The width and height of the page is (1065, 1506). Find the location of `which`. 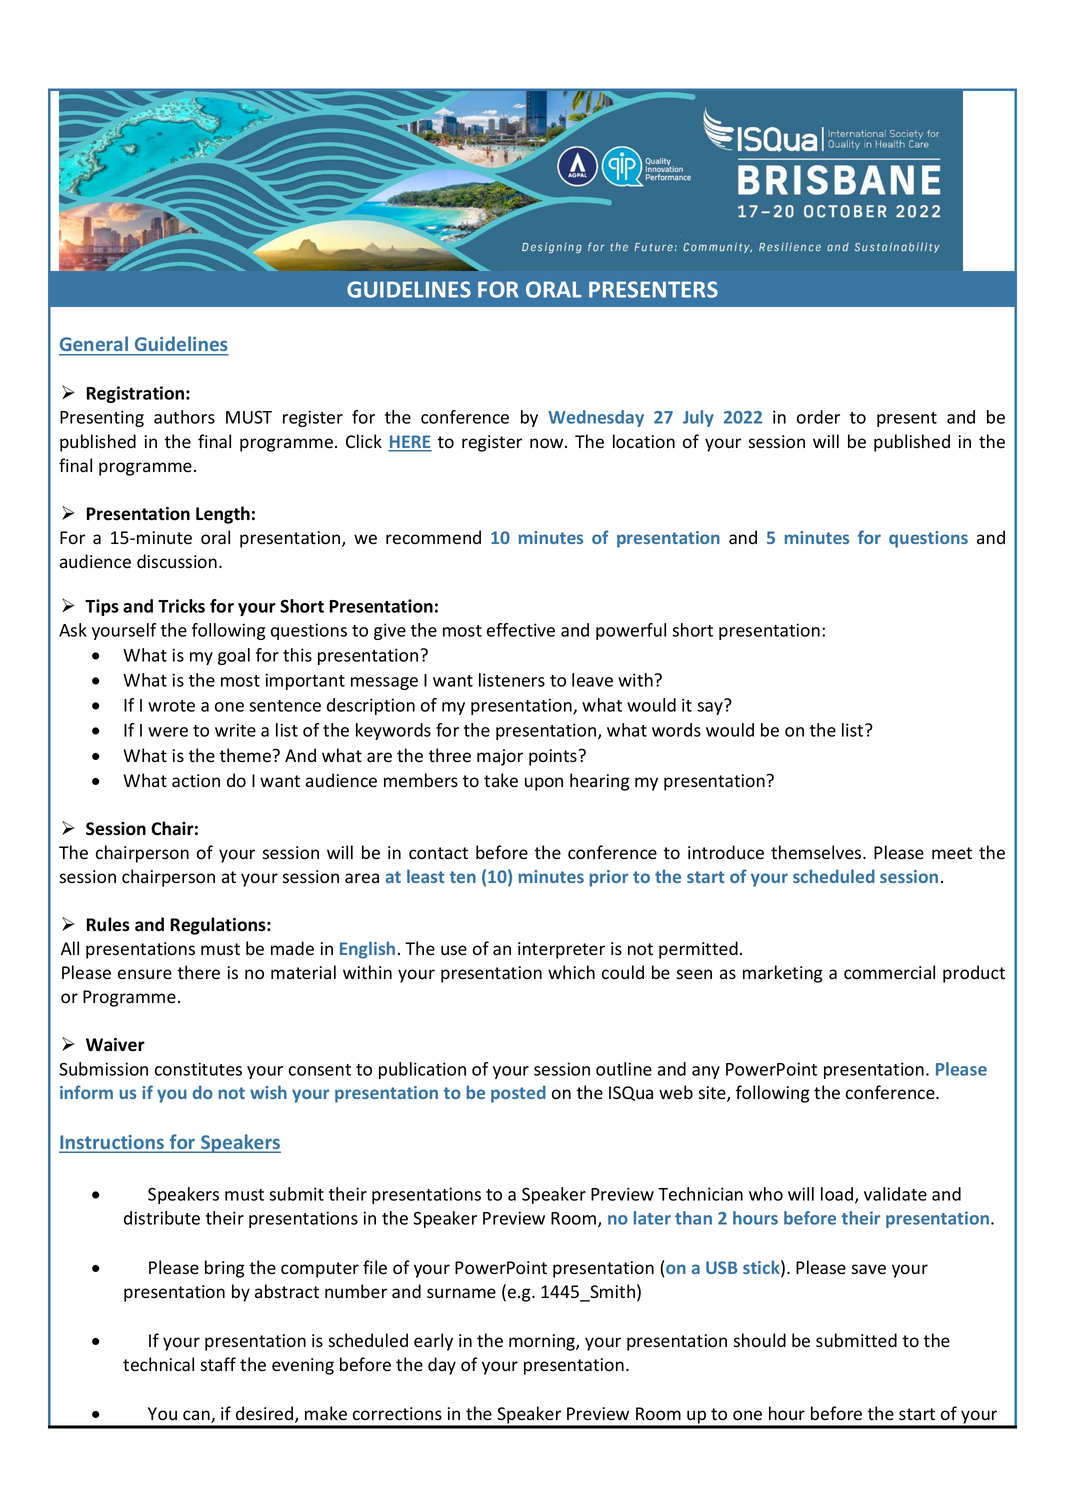

which is located at coordinates (571, 972).
